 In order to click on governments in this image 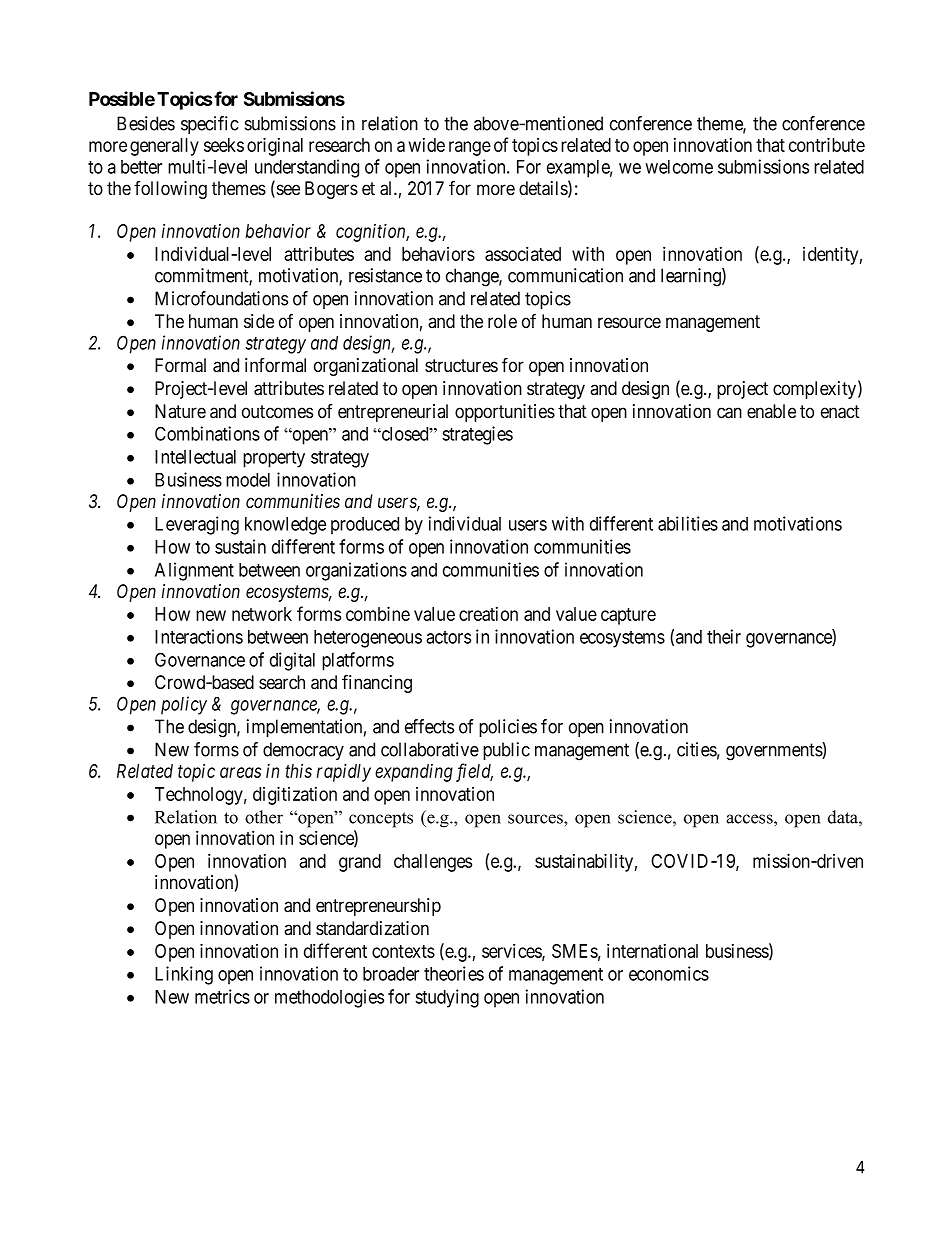, I will do `click(774, 752)`.
